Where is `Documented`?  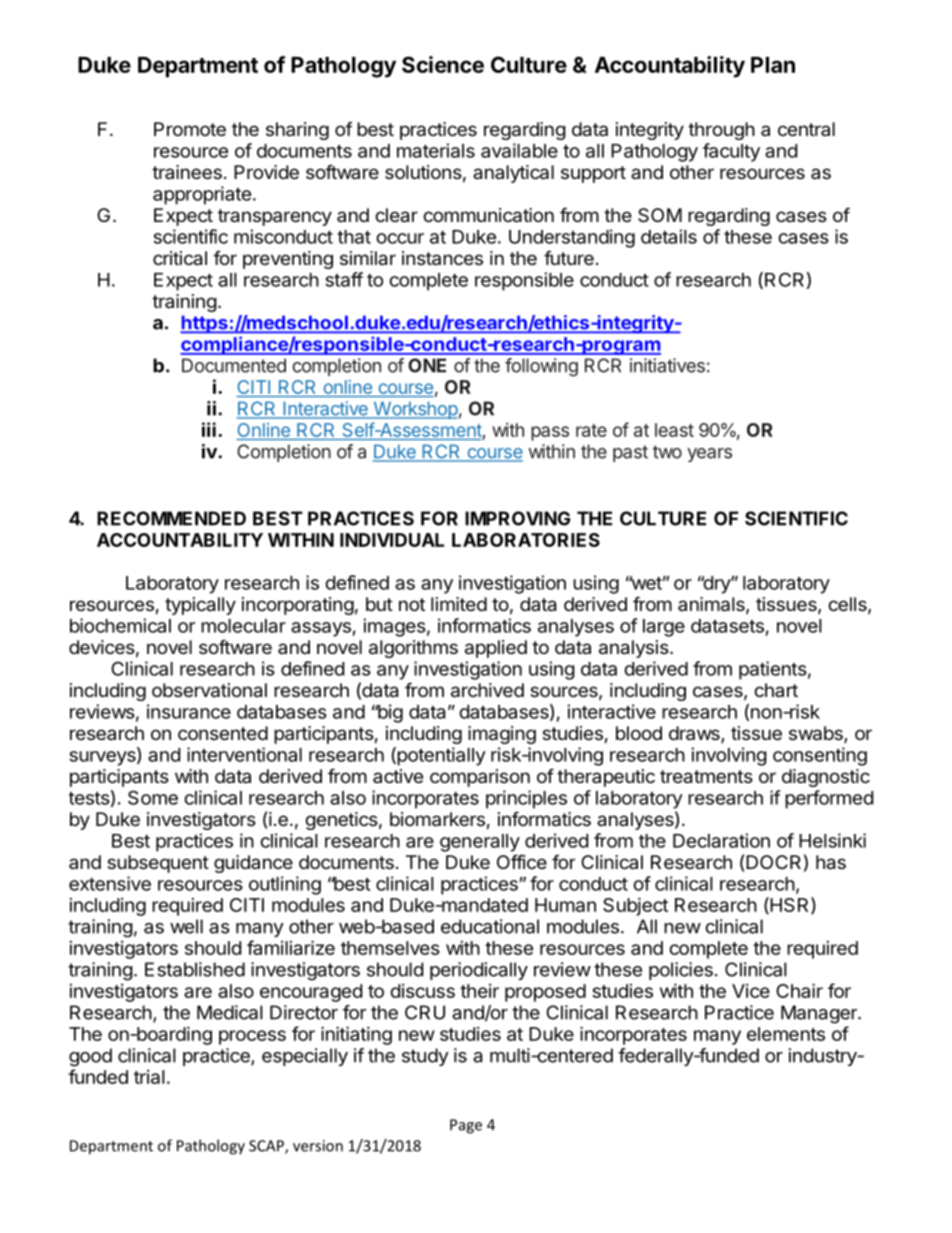
Documented is located at coordinates (234, 365).
